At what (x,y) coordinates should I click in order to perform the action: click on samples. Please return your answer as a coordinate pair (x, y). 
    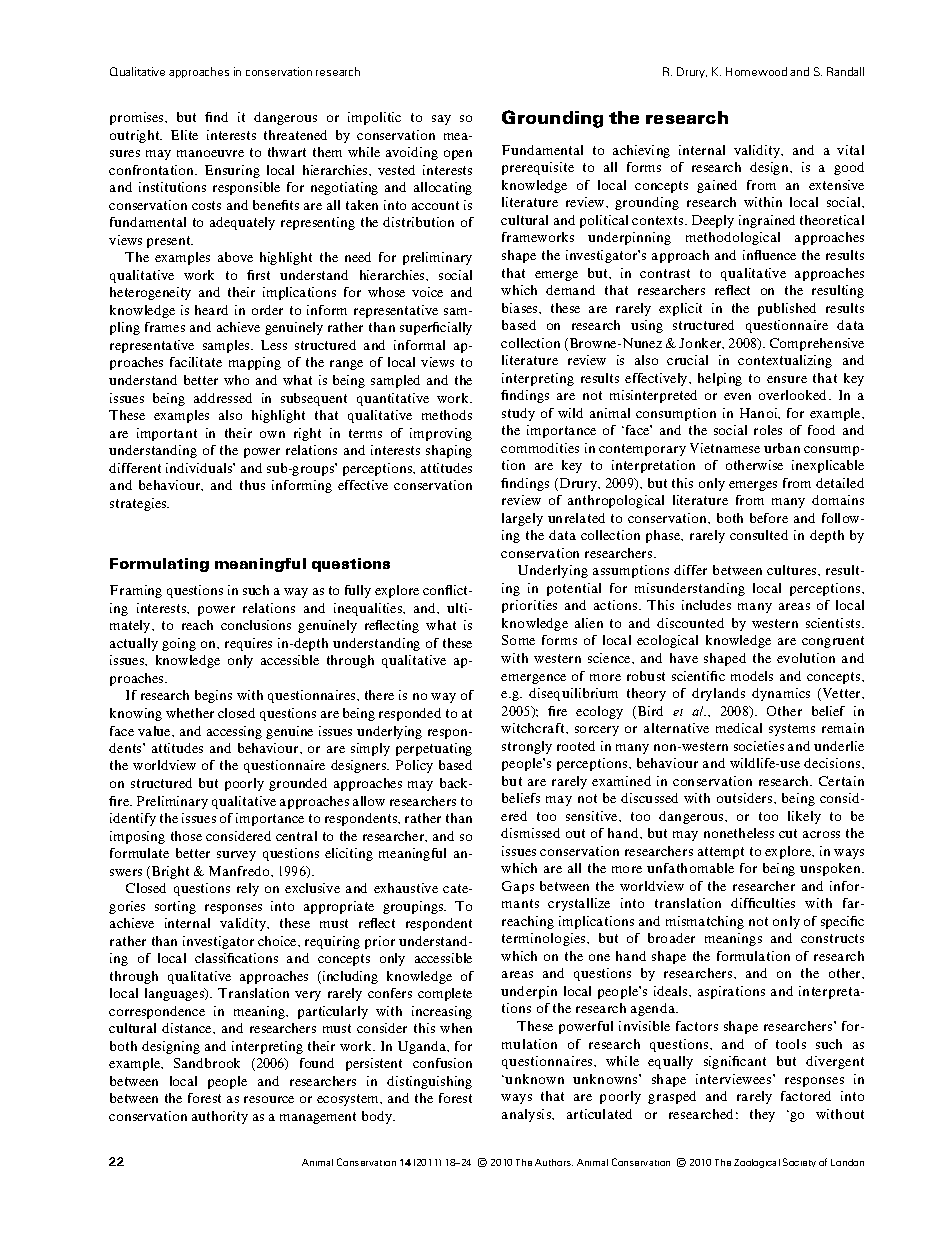
    Looking at the image, I should click on (227, 346).
